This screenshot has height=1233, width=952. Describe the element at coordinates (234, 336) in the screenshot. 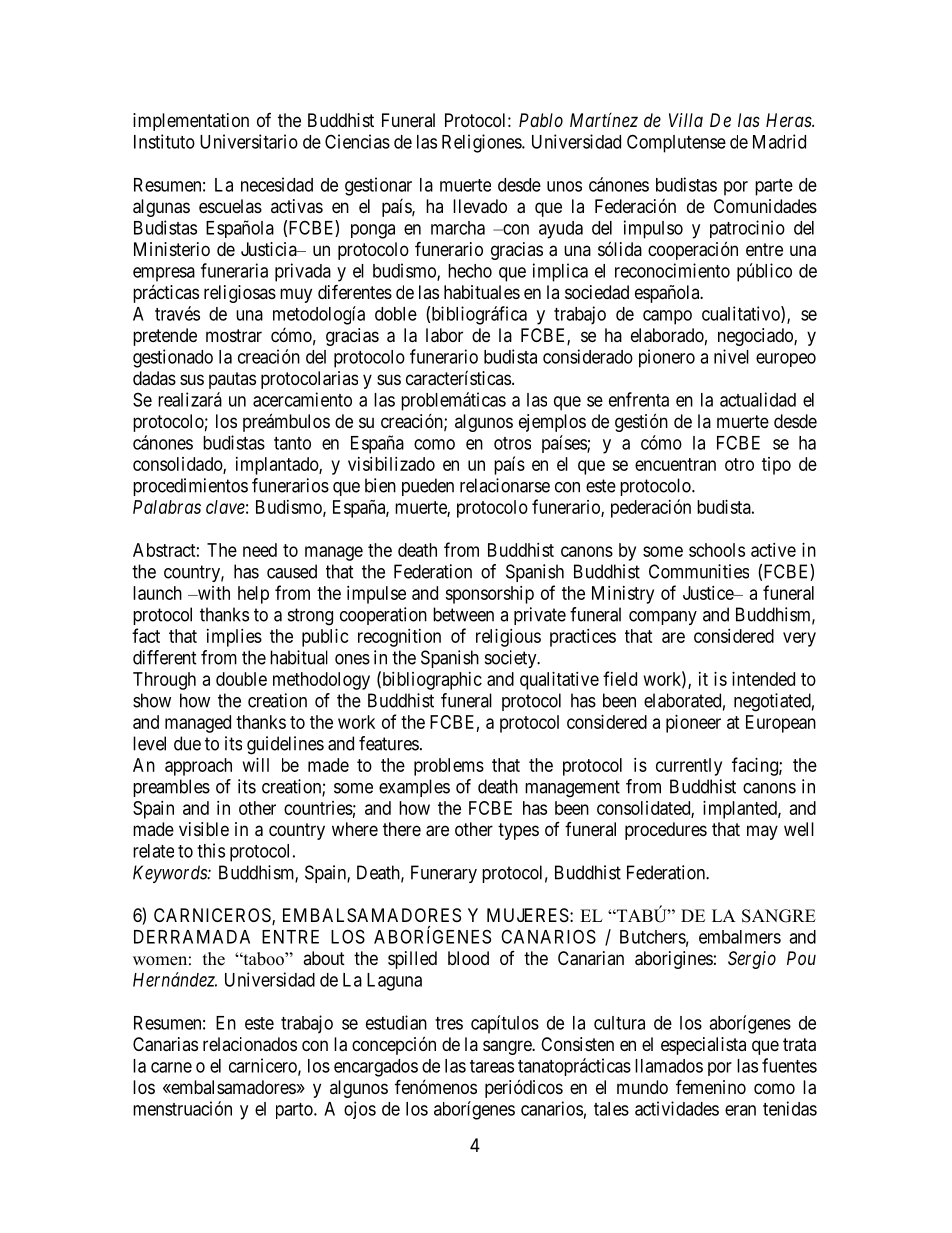

I see `mostrar` at that location.
